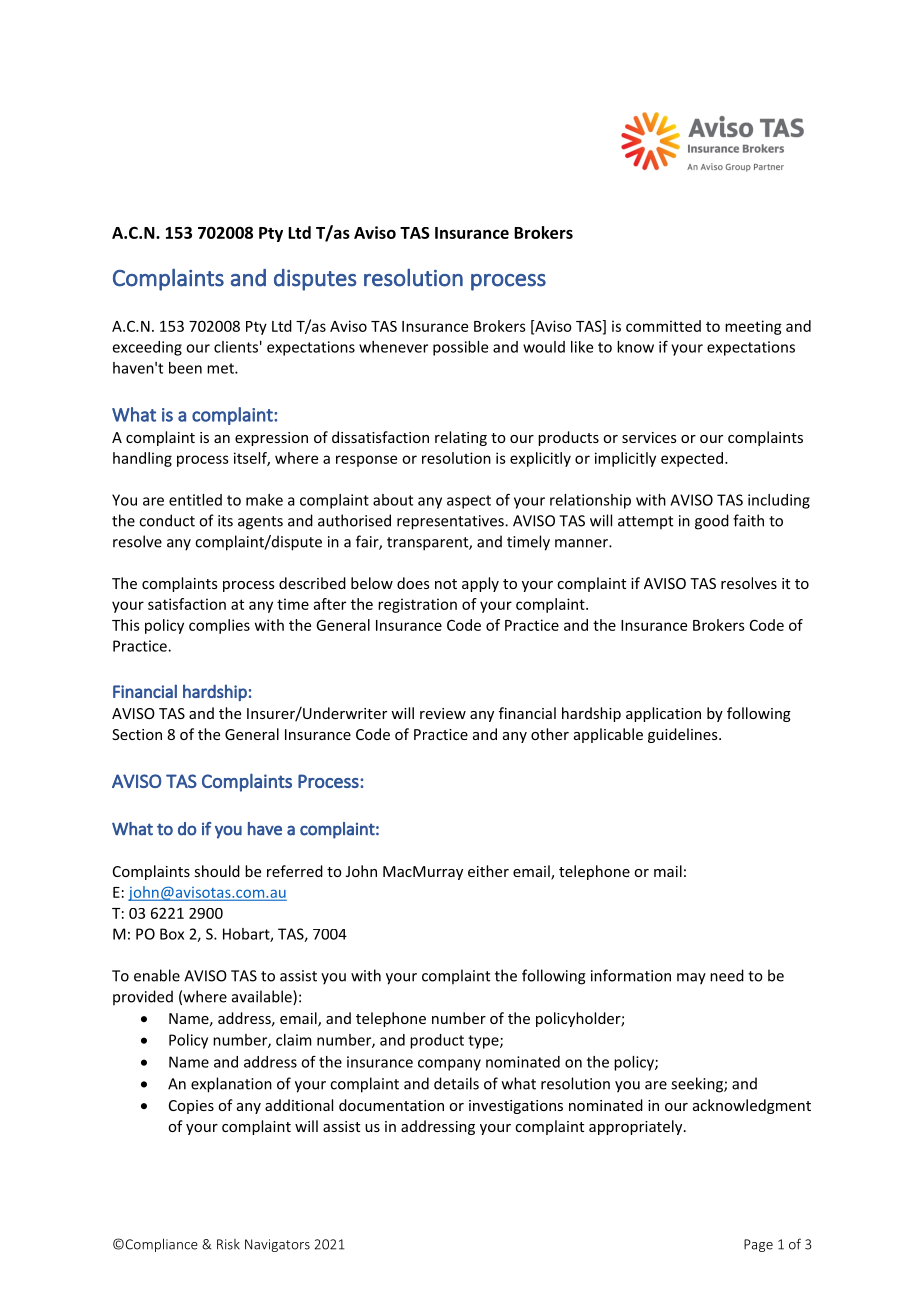 This screenshot has height=1308, width=924. Describe the element at coordinates (228, 1244) in the screenshot. I see `Risk` at that location.
